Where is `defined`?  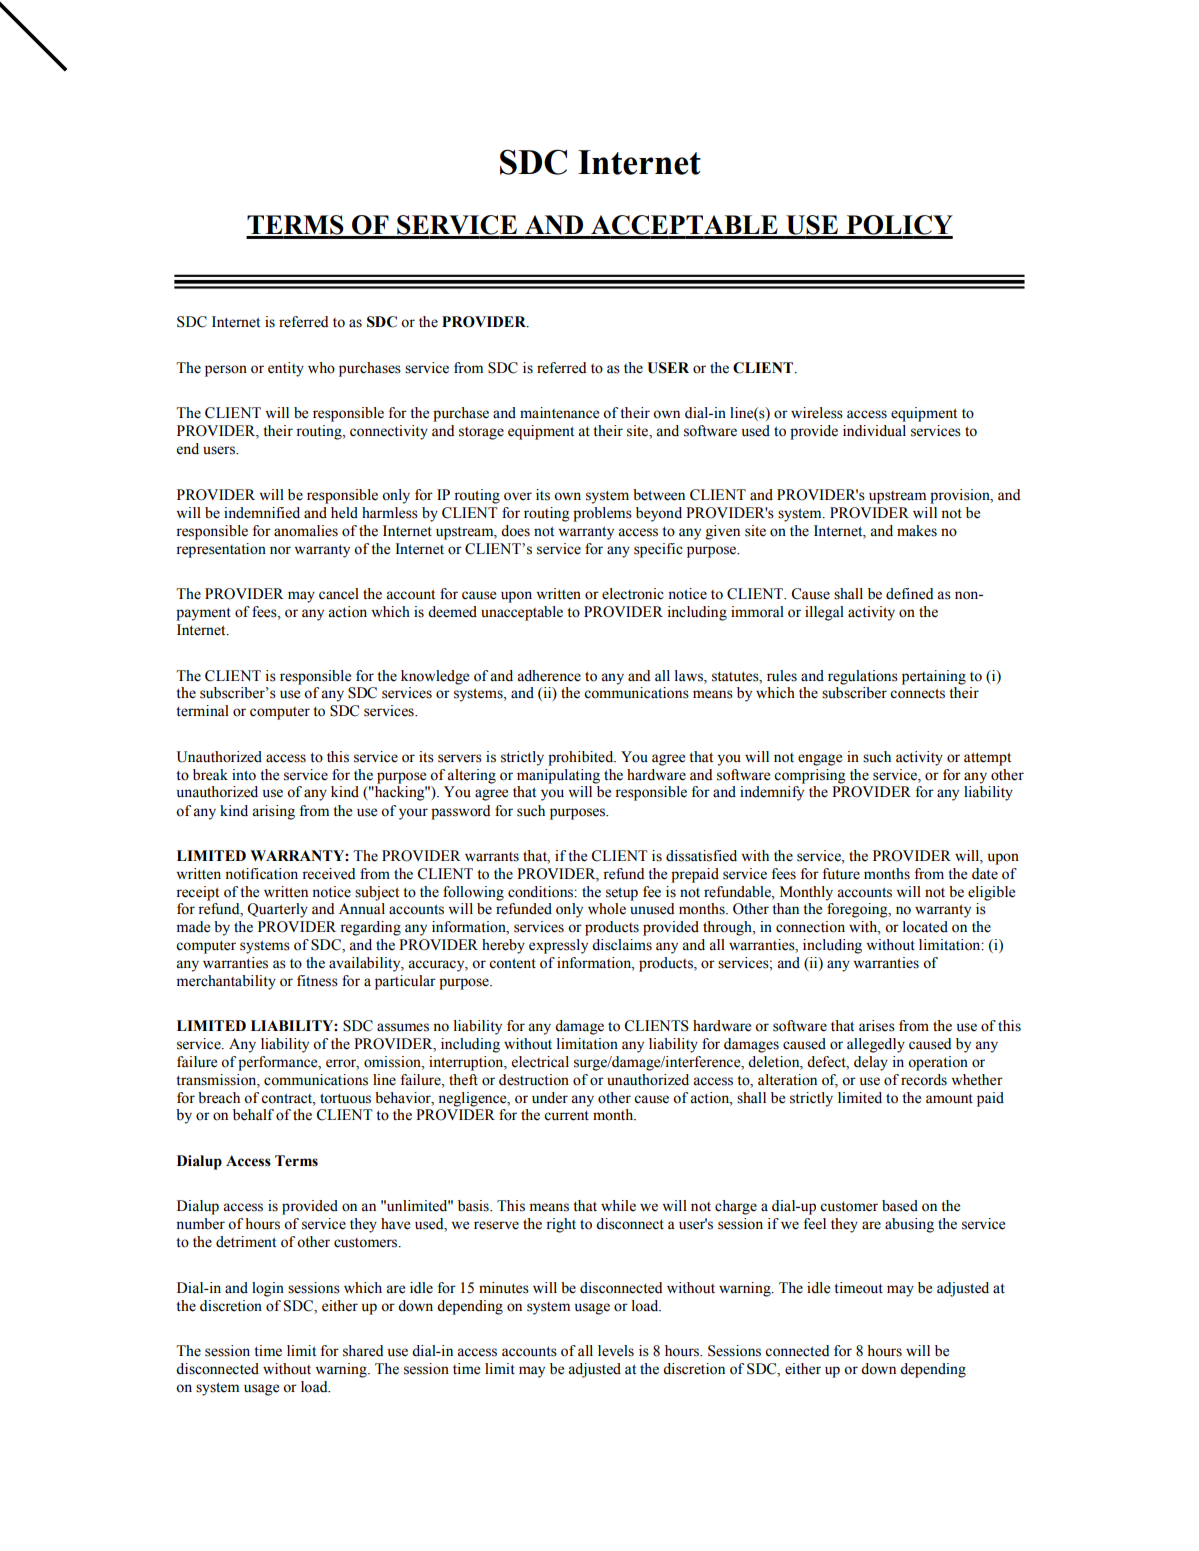 defined is located at coordinates (910, 594).
